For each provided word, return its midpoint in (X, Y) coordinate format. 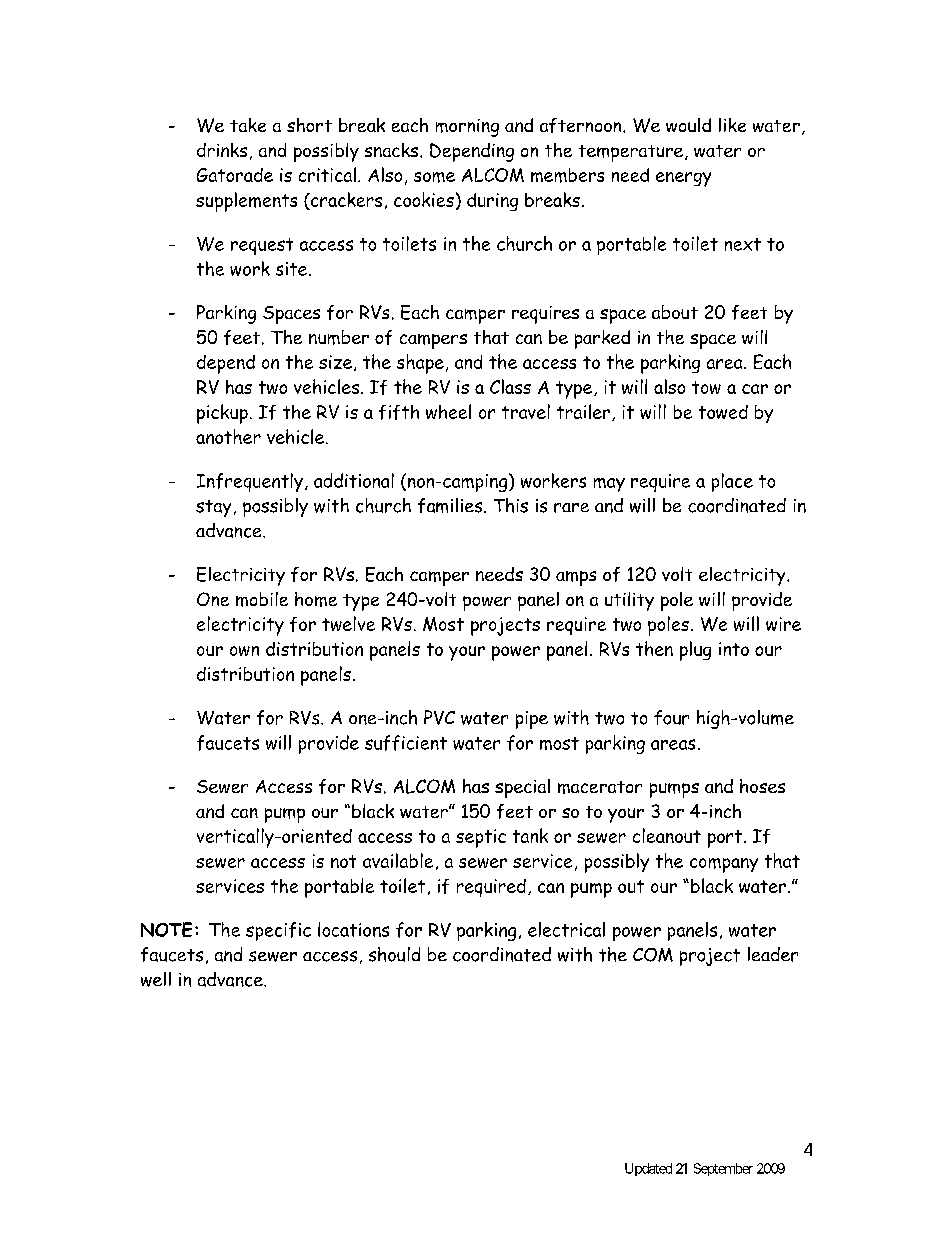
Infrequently (250, 482)
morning (467, 128)
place (732, 482)
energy (683, 179)
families (451, 505)
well (156, 979)
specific (278, 931)
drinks (222, 150)
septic (481, 838)
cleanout (667, 835)
